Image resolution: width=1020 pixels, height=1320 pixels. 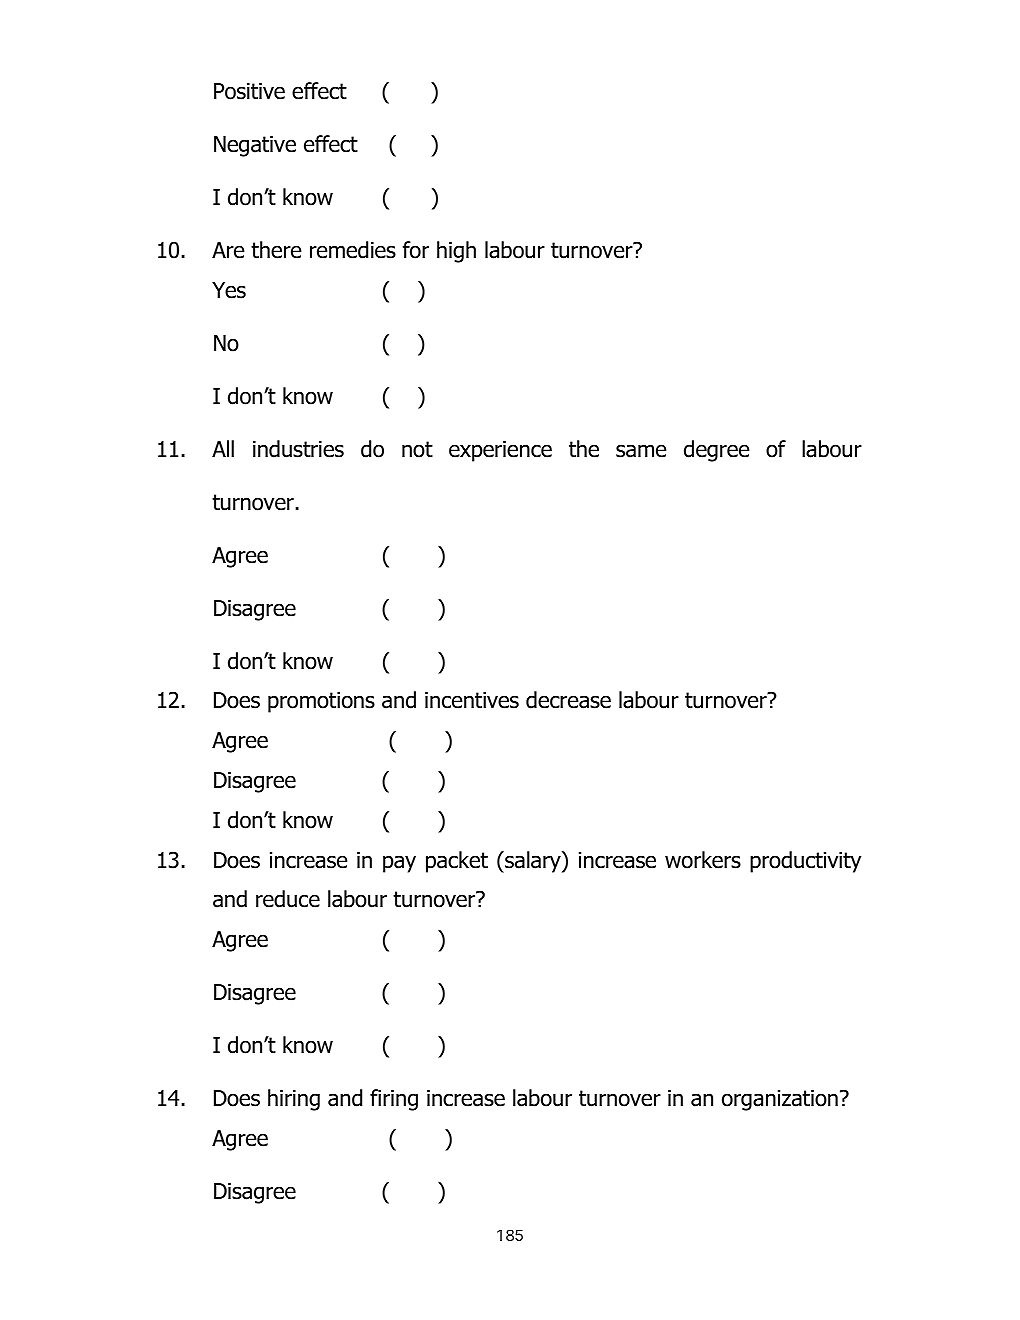 I want to click on incentives, so click(x=472, y=700).
